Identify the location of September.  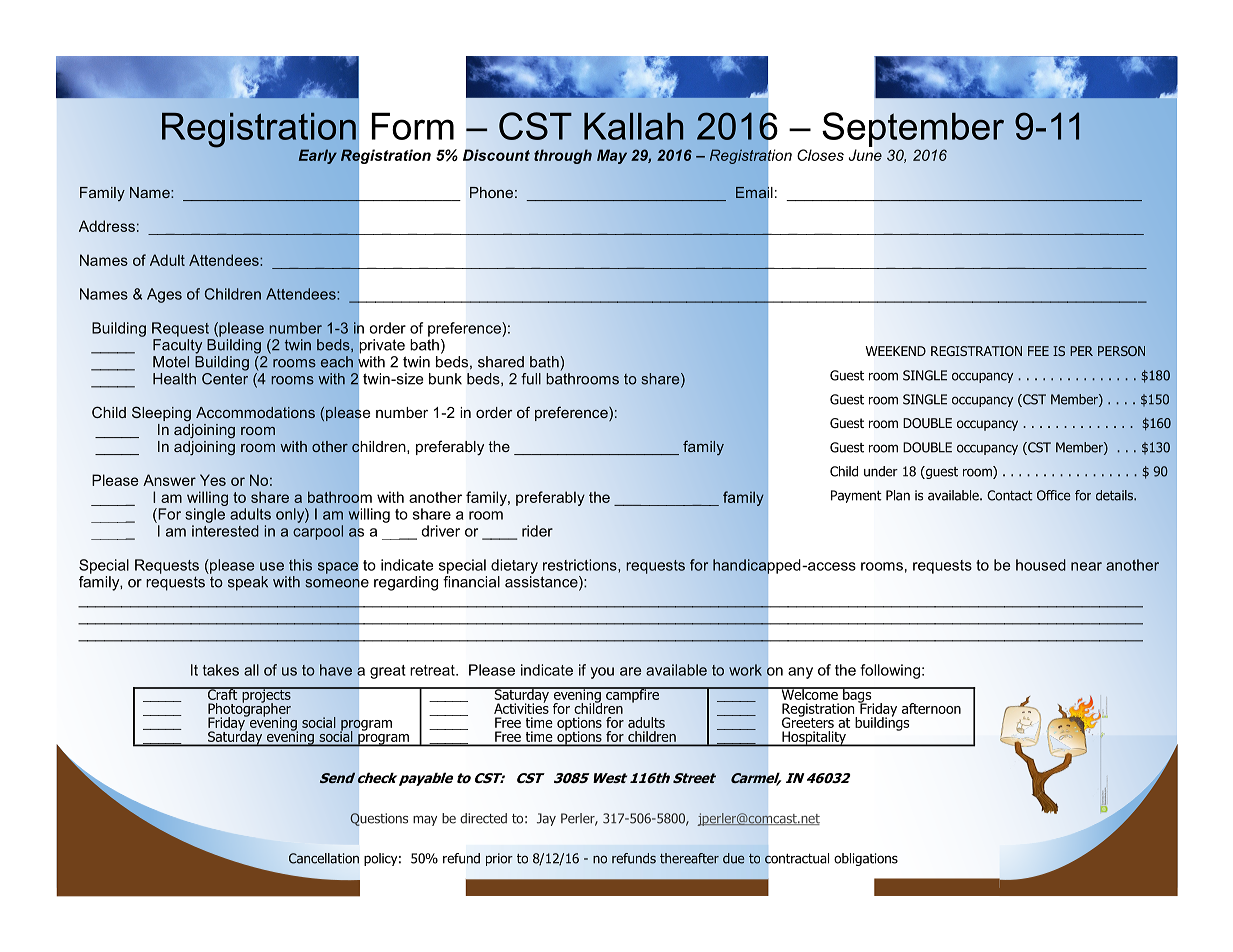
(913, 129).
